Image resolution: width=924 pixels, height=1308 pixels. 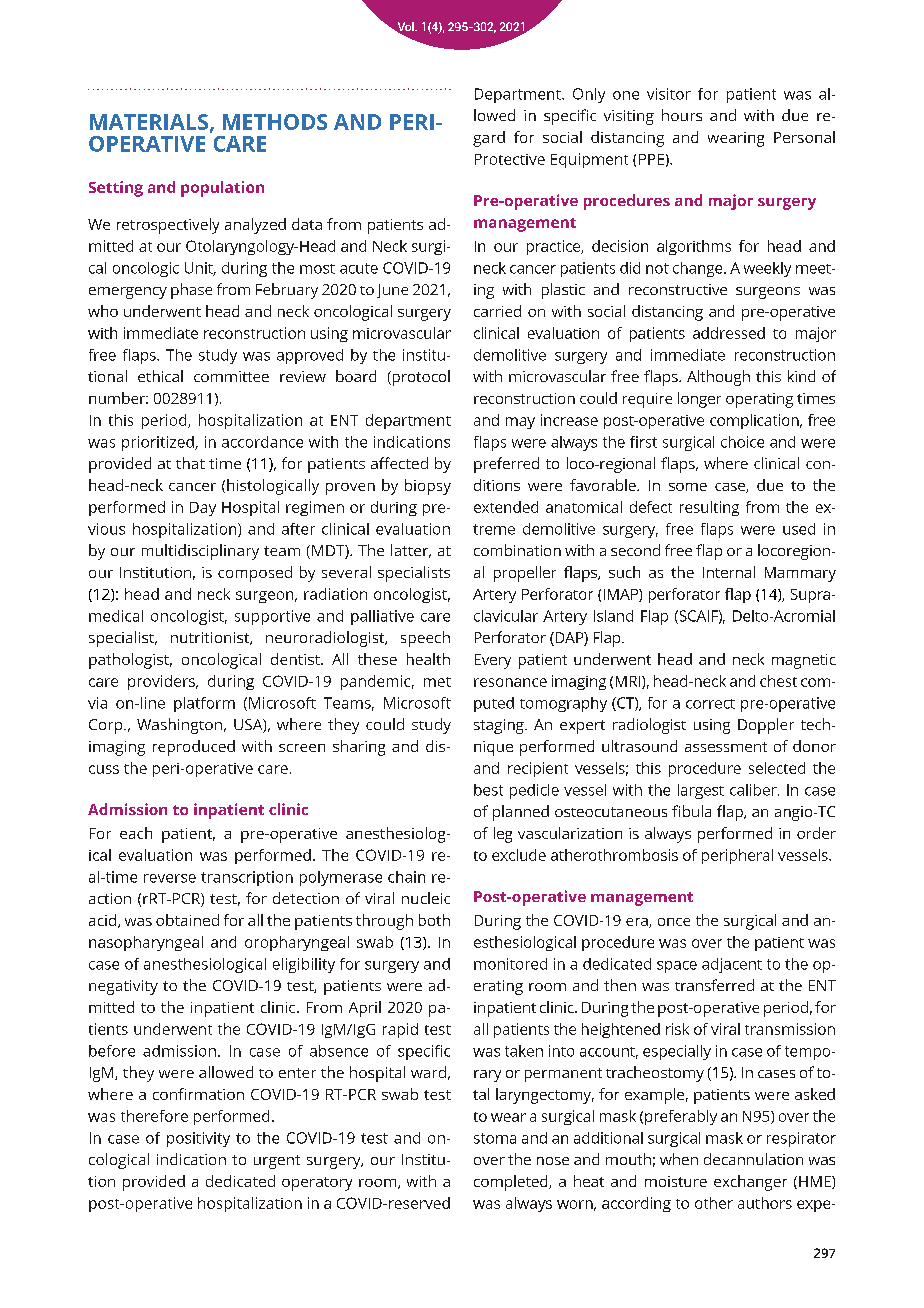 I want to click on staging, so click(x=500, y=726).
